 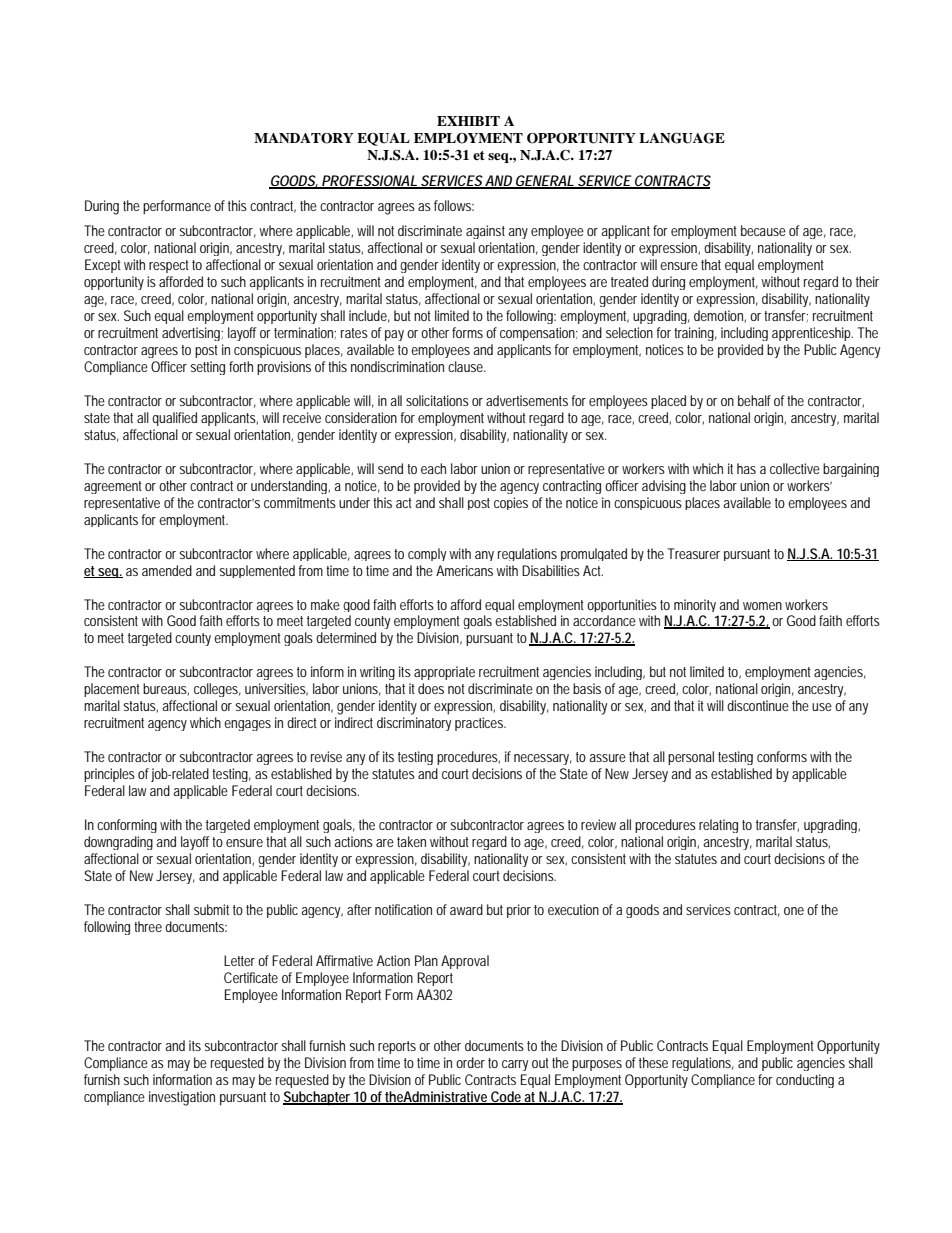 What do you see at coordinates (682, 138) in the image?
I see `LANGUAGE` at bounding box center [682, 138].
